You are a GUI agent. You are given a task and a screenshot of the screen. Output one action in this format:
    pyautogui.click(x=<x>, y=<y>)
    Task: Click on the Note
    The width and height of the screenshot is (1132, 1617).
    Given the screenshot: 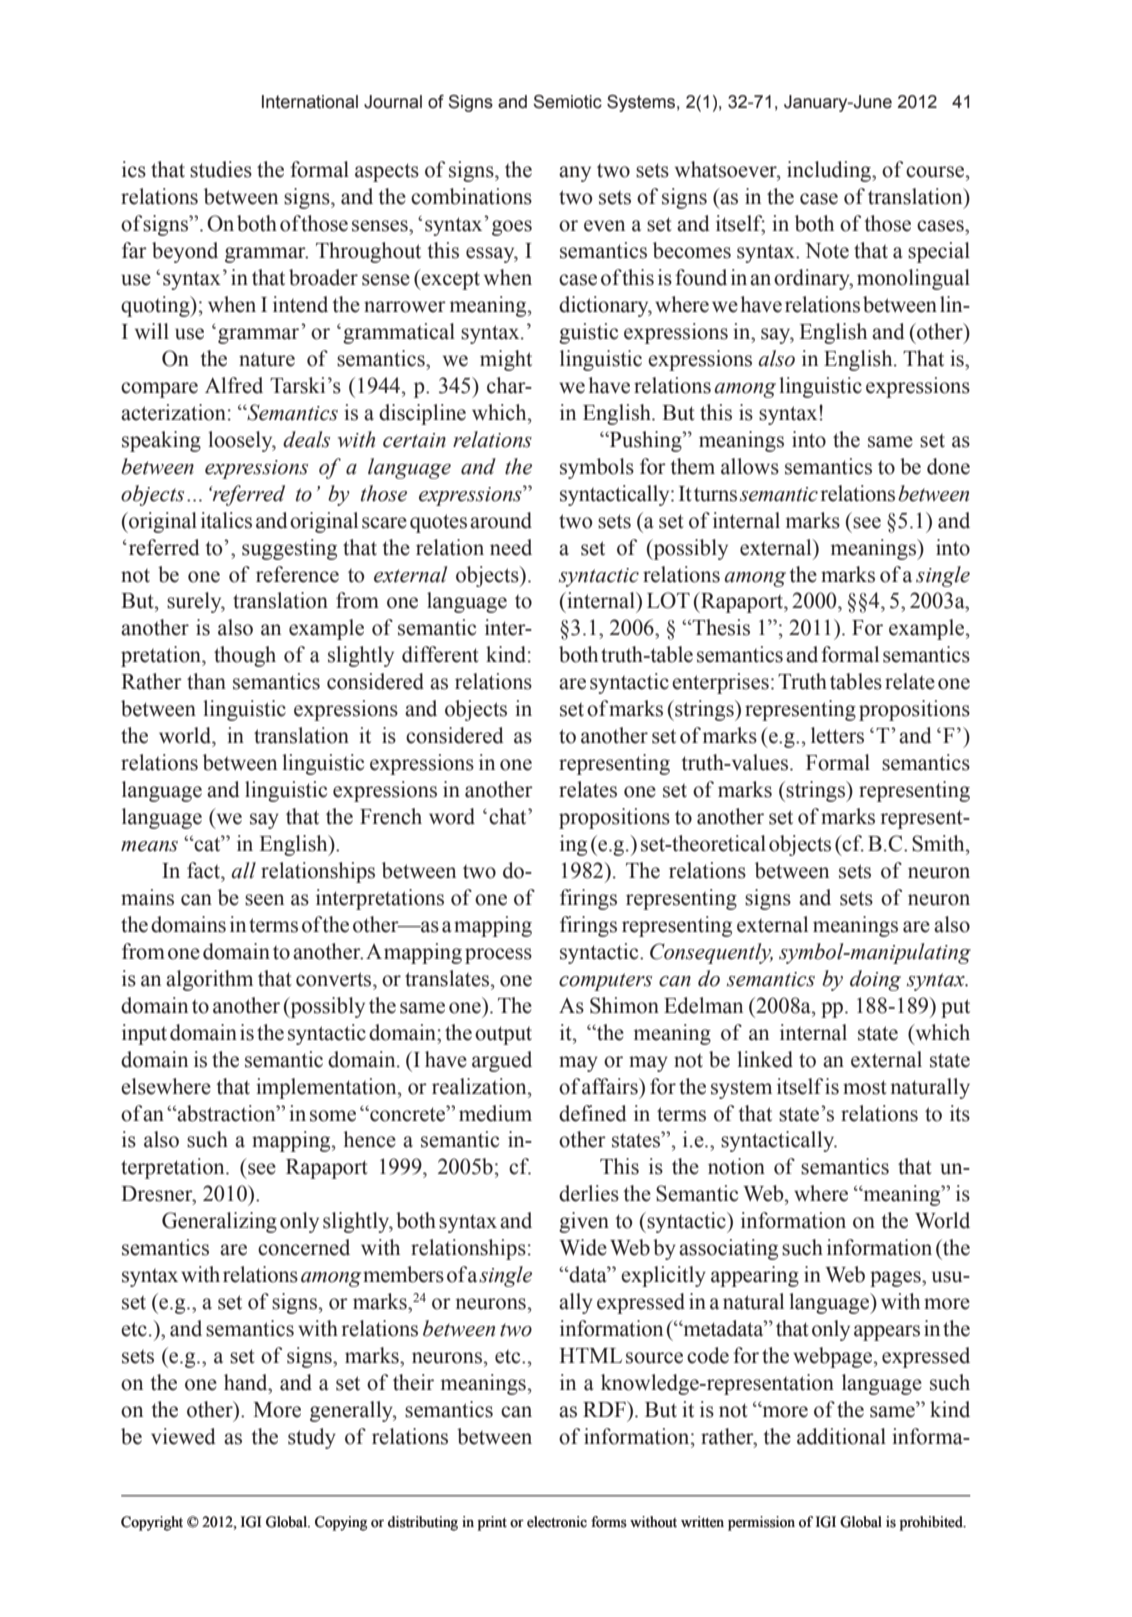 What is the action you would take?
    pyautogui.click(x=827, y=251)
